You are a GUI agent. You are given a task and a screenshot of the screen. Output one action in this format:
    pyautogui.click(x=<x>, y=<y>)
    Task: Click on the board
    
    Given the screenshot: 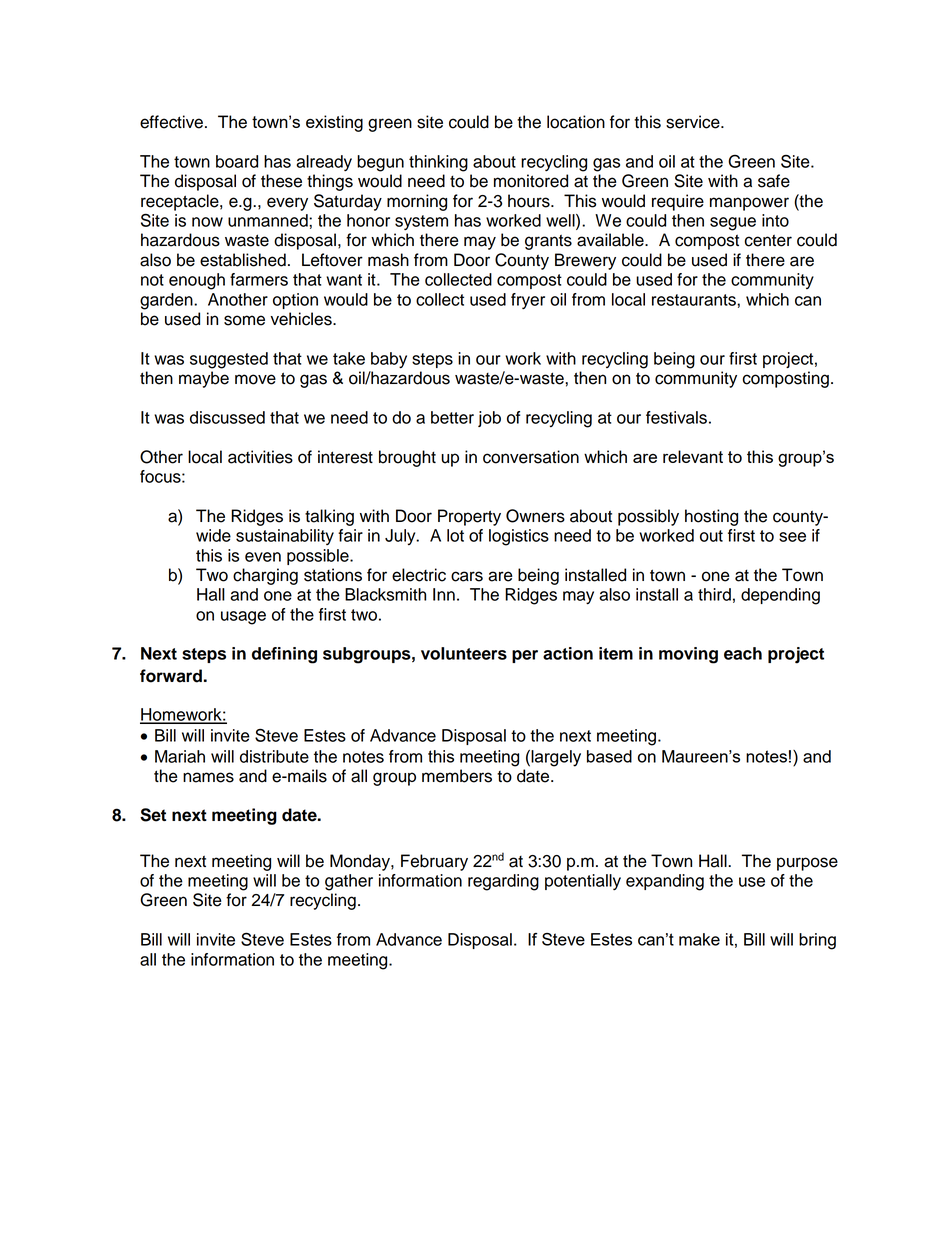 What is the action you would take?
    pyautogui.click(x=237, y=161)
